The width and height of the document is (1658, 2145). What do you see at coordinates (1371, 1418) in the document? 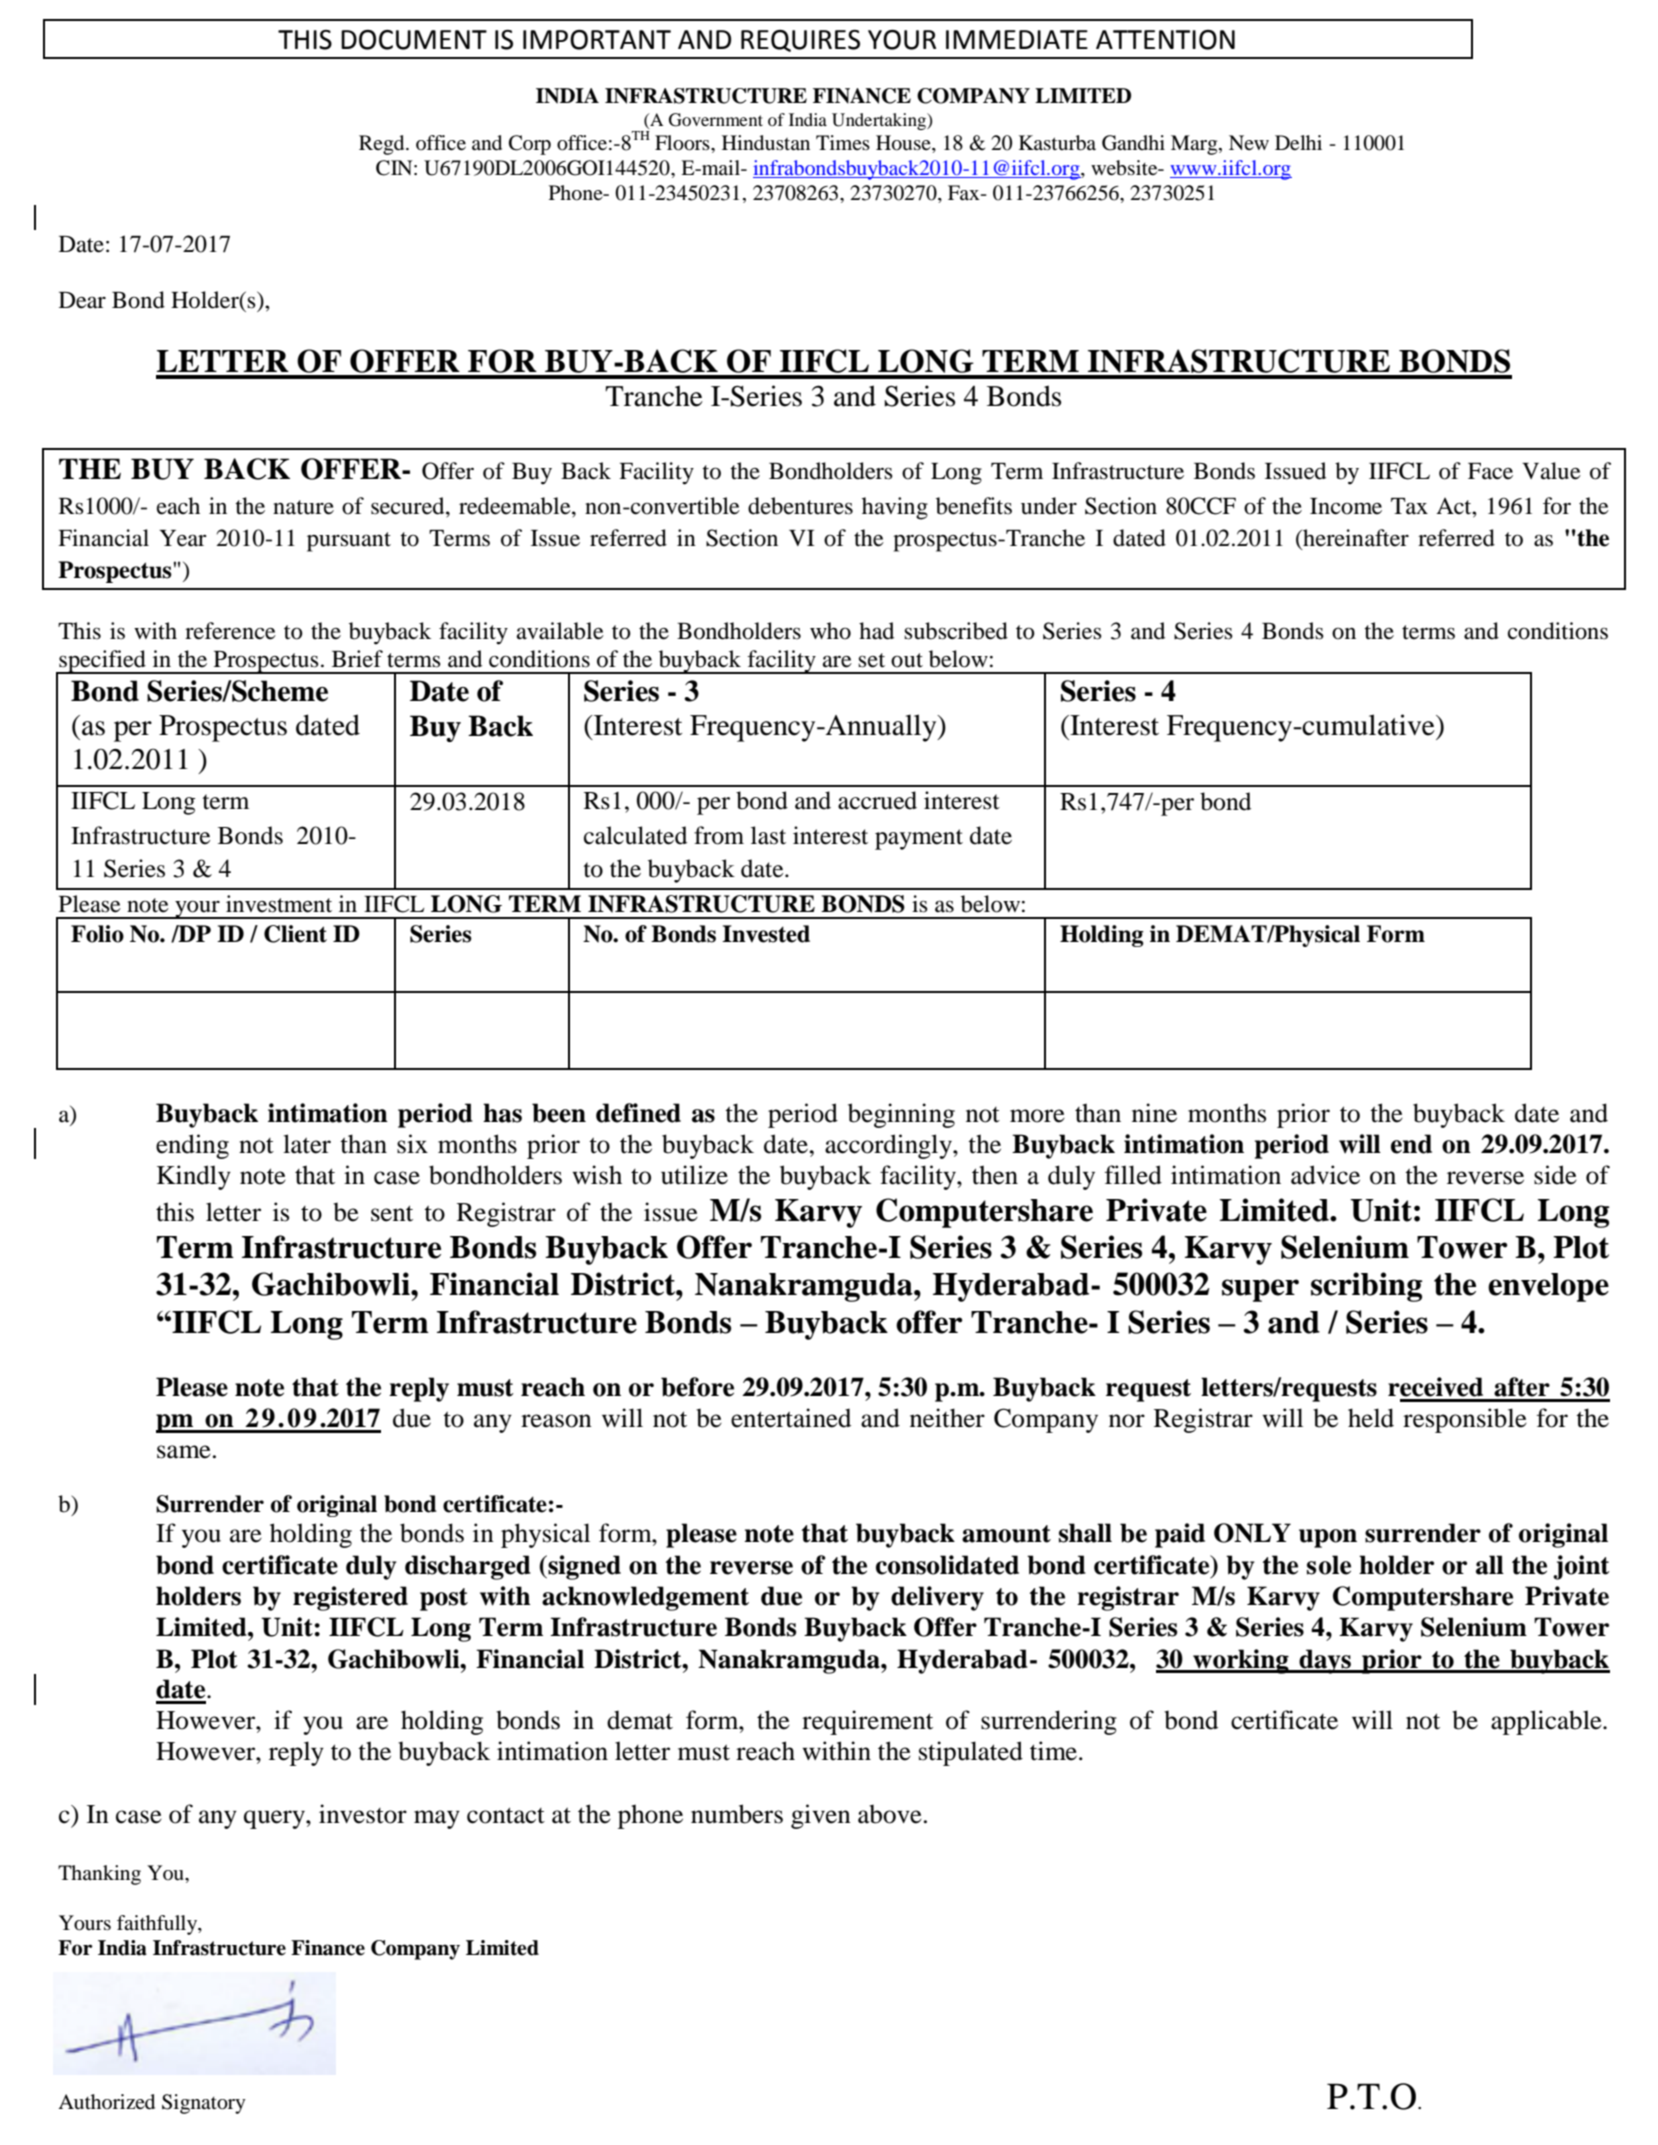
I see `held` at bounding box center [1371, 1418].
